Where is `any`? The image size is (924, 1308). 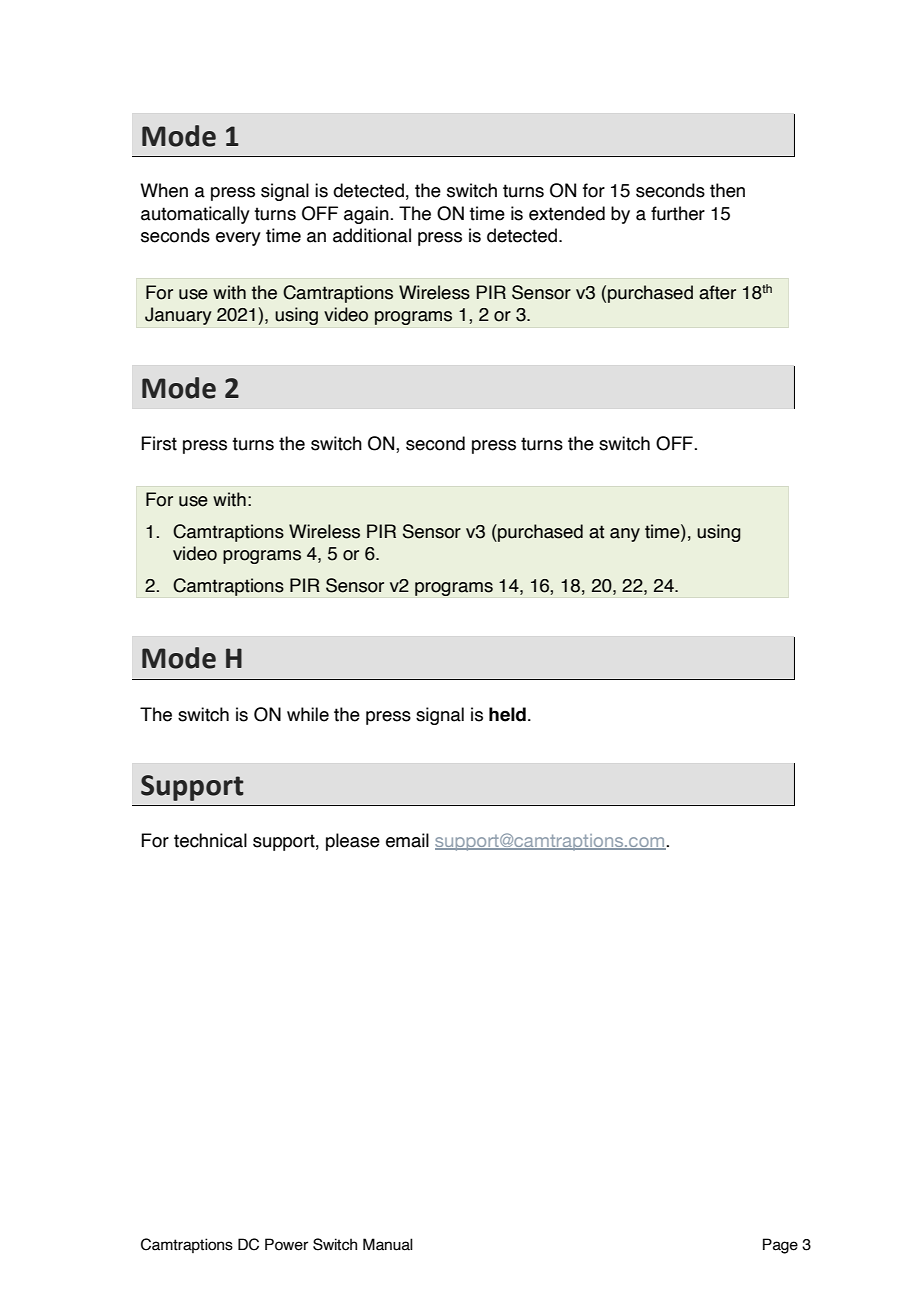
any is located at coordinates (625, 535).
